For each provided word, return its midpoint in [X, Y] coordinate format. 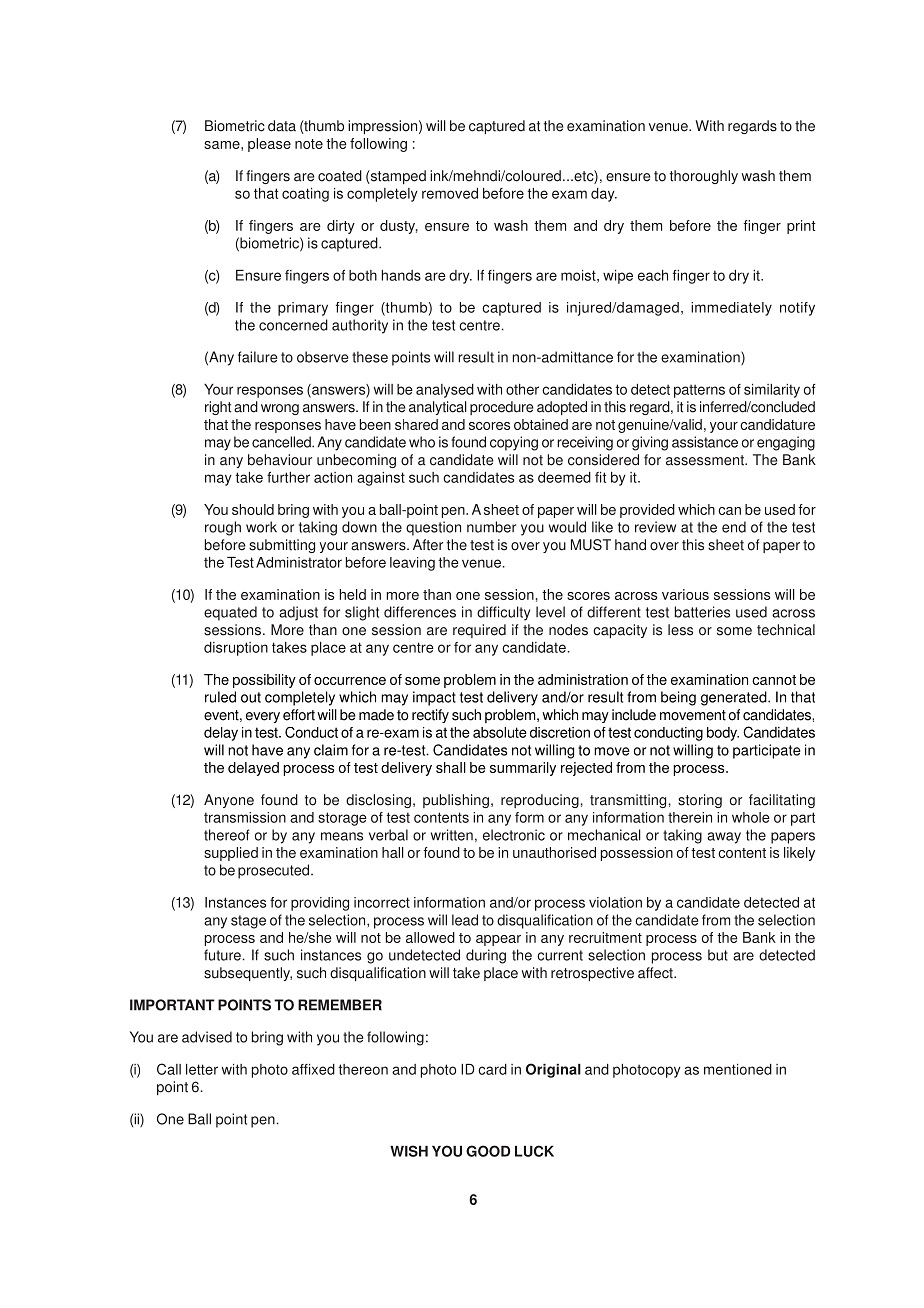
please [269, 145]
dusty [399, 227]
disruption [236, 649]
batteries [702, 612]
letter [202, 1069]
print [801, 227]
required [479, 631]
